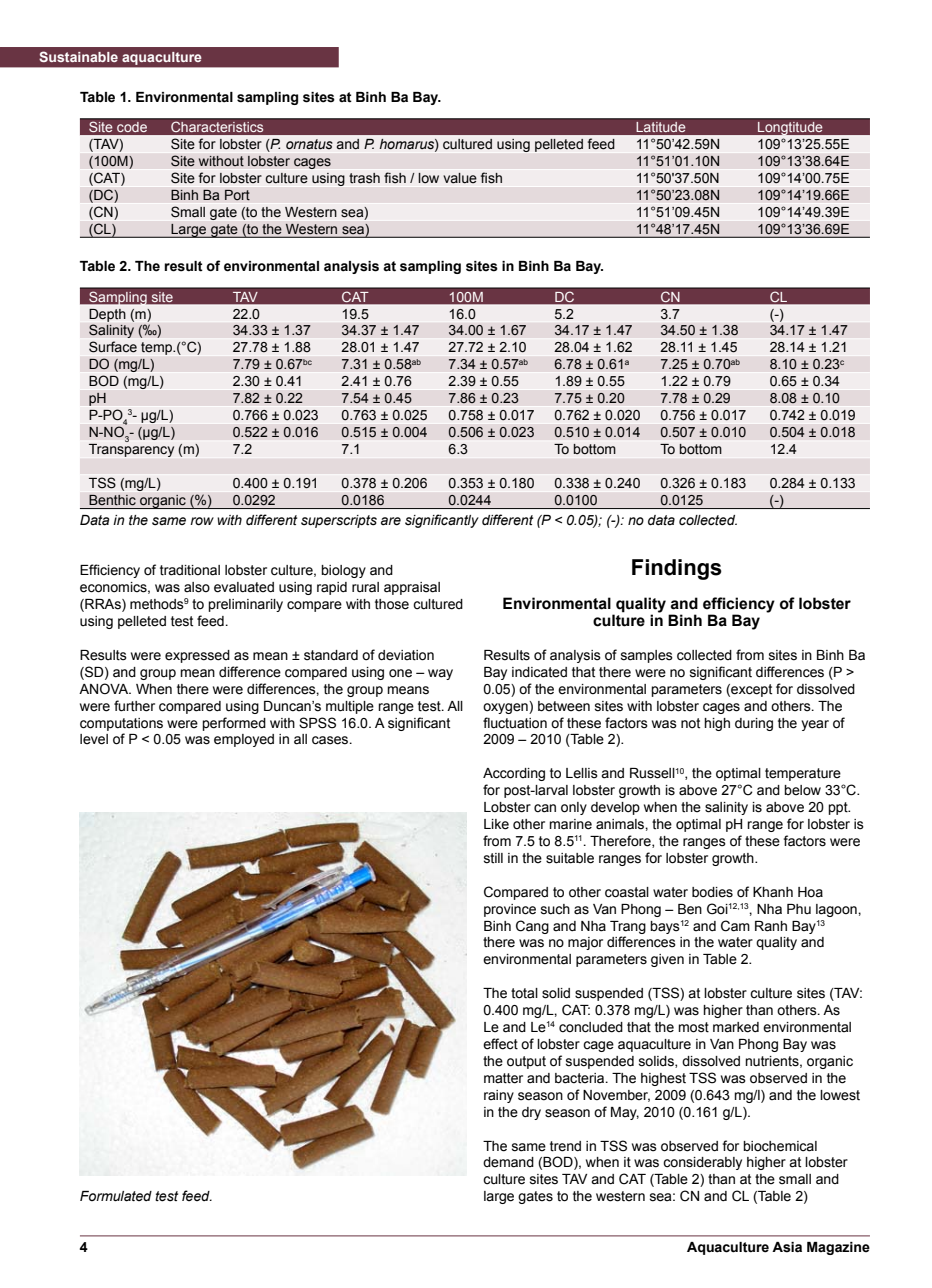 The width and height of the page is (932, 1288). Describe the element at coordinates (197, 656) in the page. I see `expressed` at that location.
